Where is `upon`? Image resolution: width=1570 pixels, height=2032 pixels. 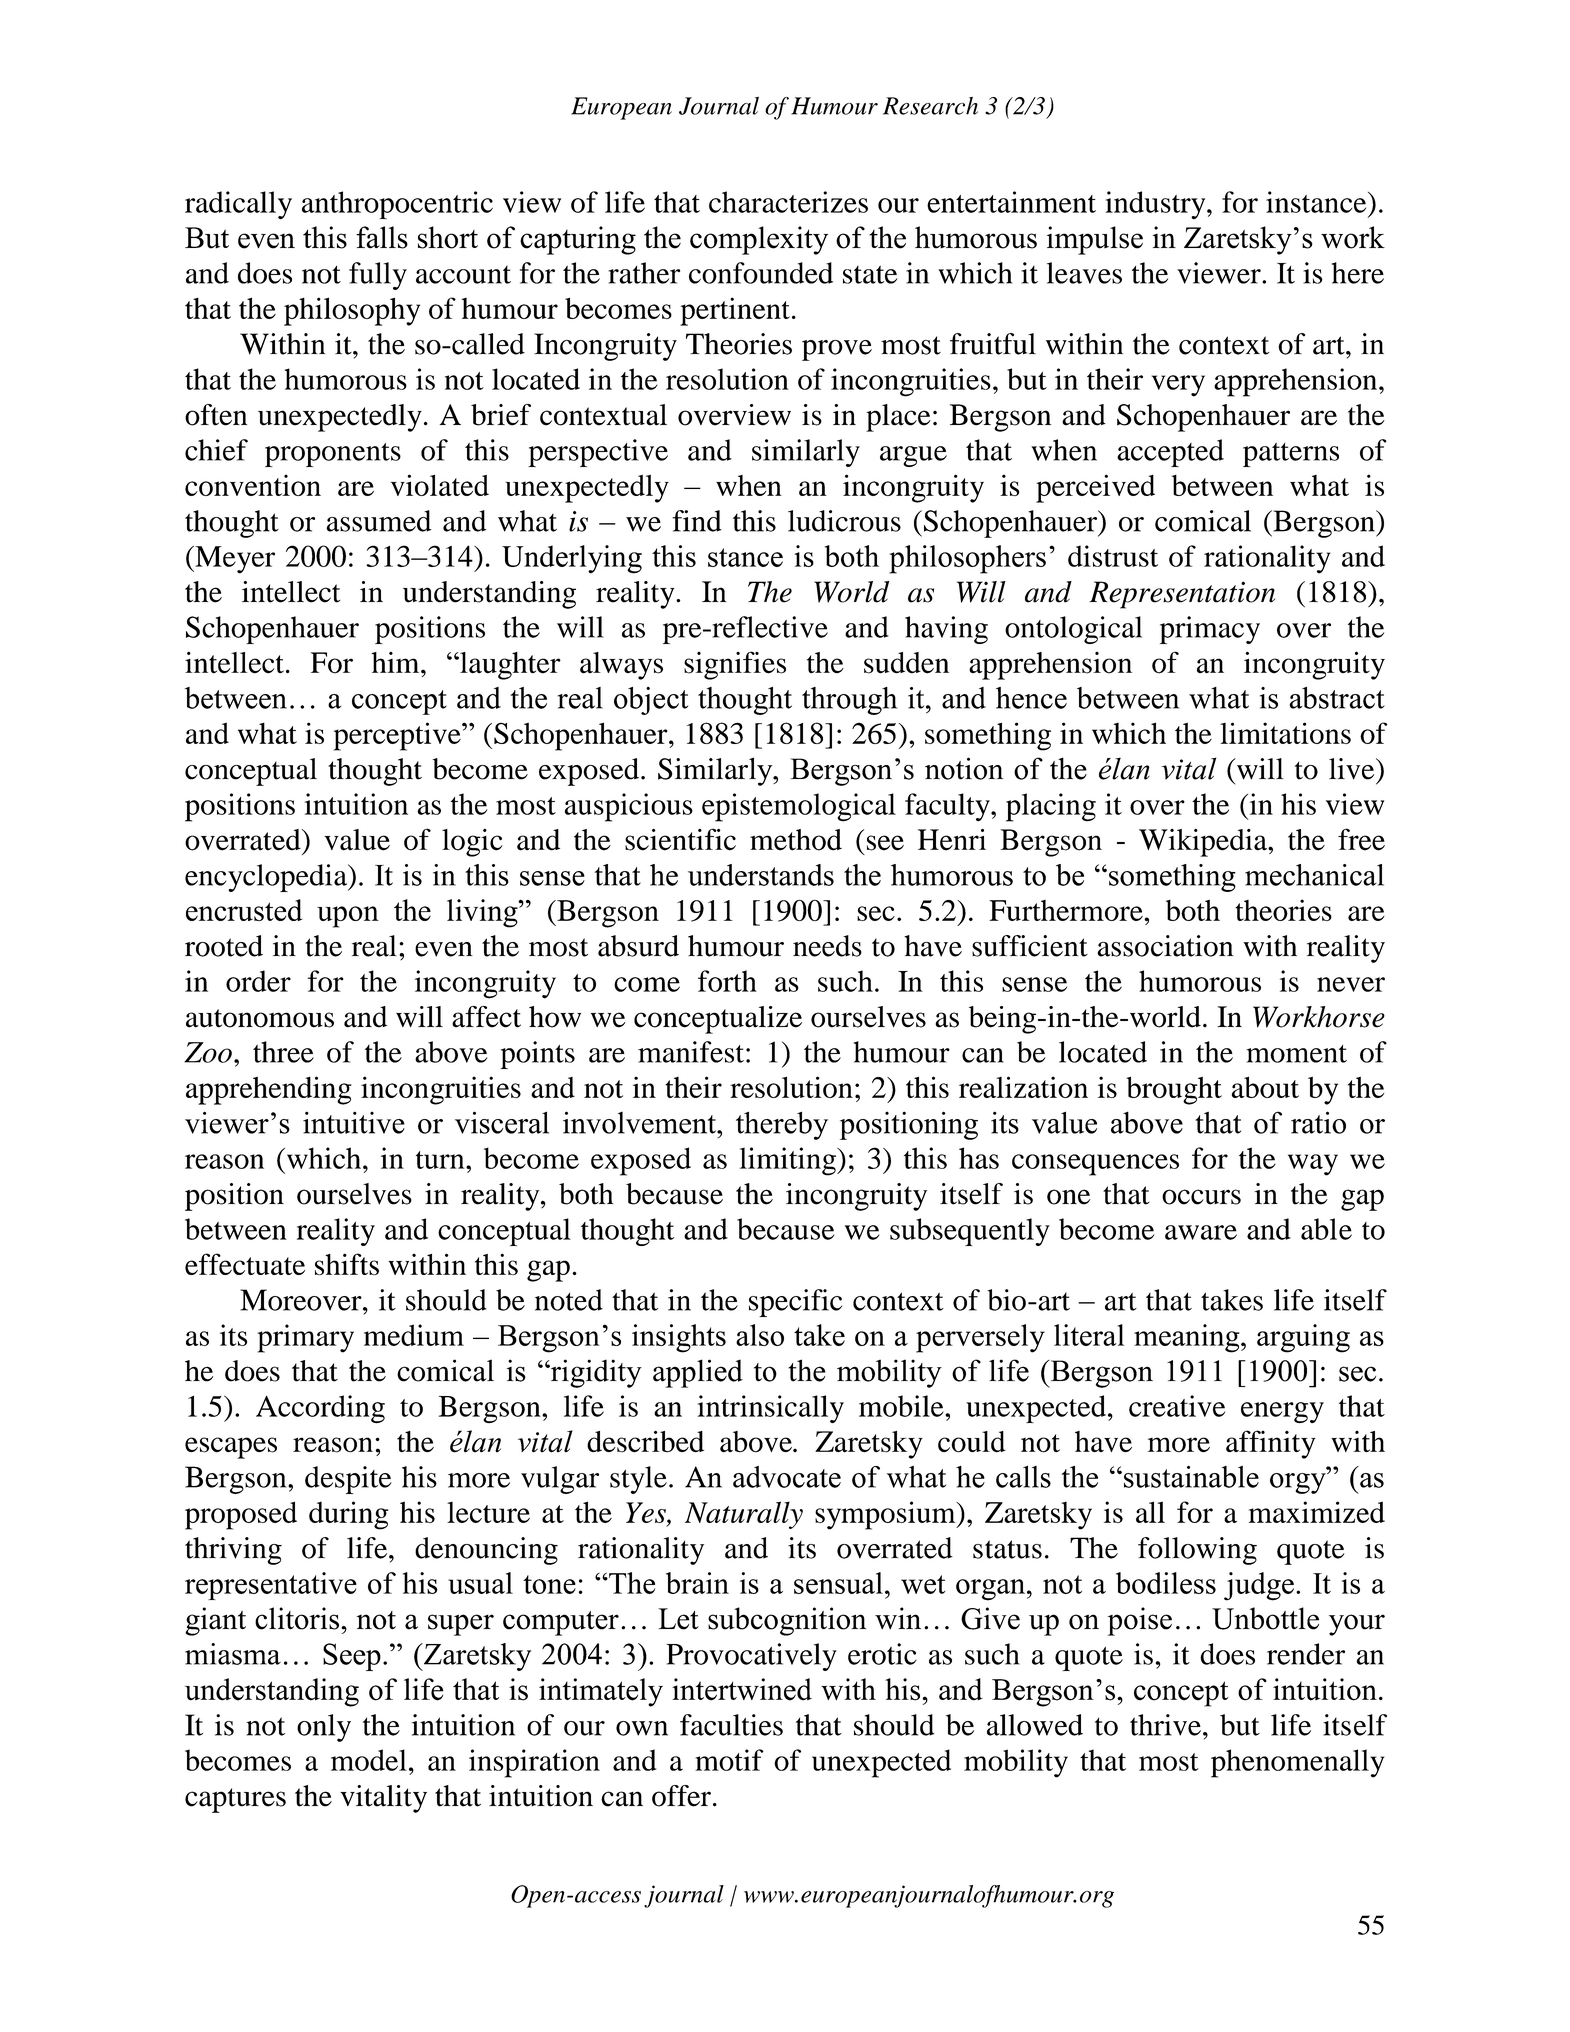 upon is located at coordinates (348, 917).
